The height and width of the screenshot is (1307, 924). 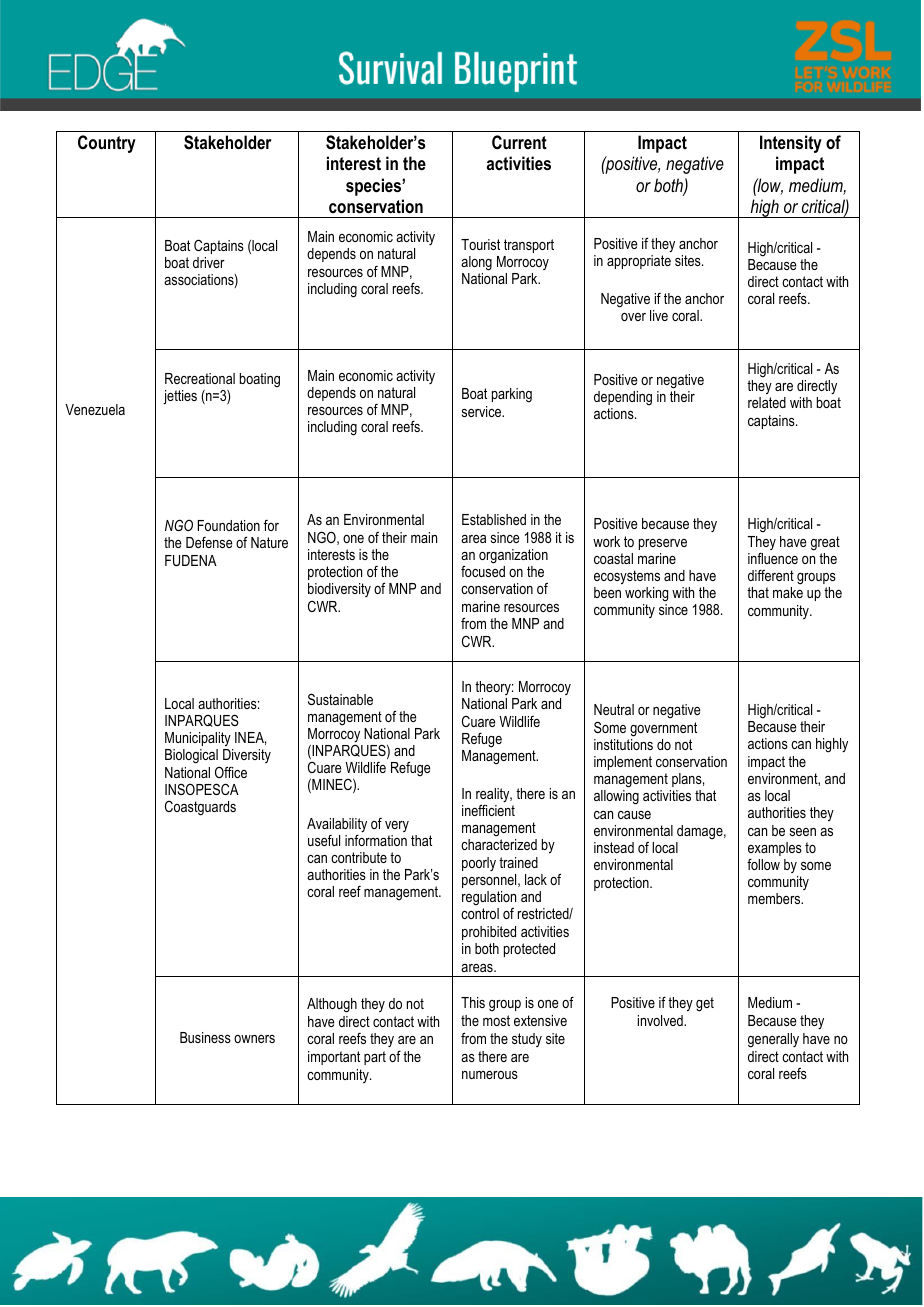 What do you see at coordinates (490, 1075) in the screenshot?
I see `numerous` at bounding box center [490, 1075].
